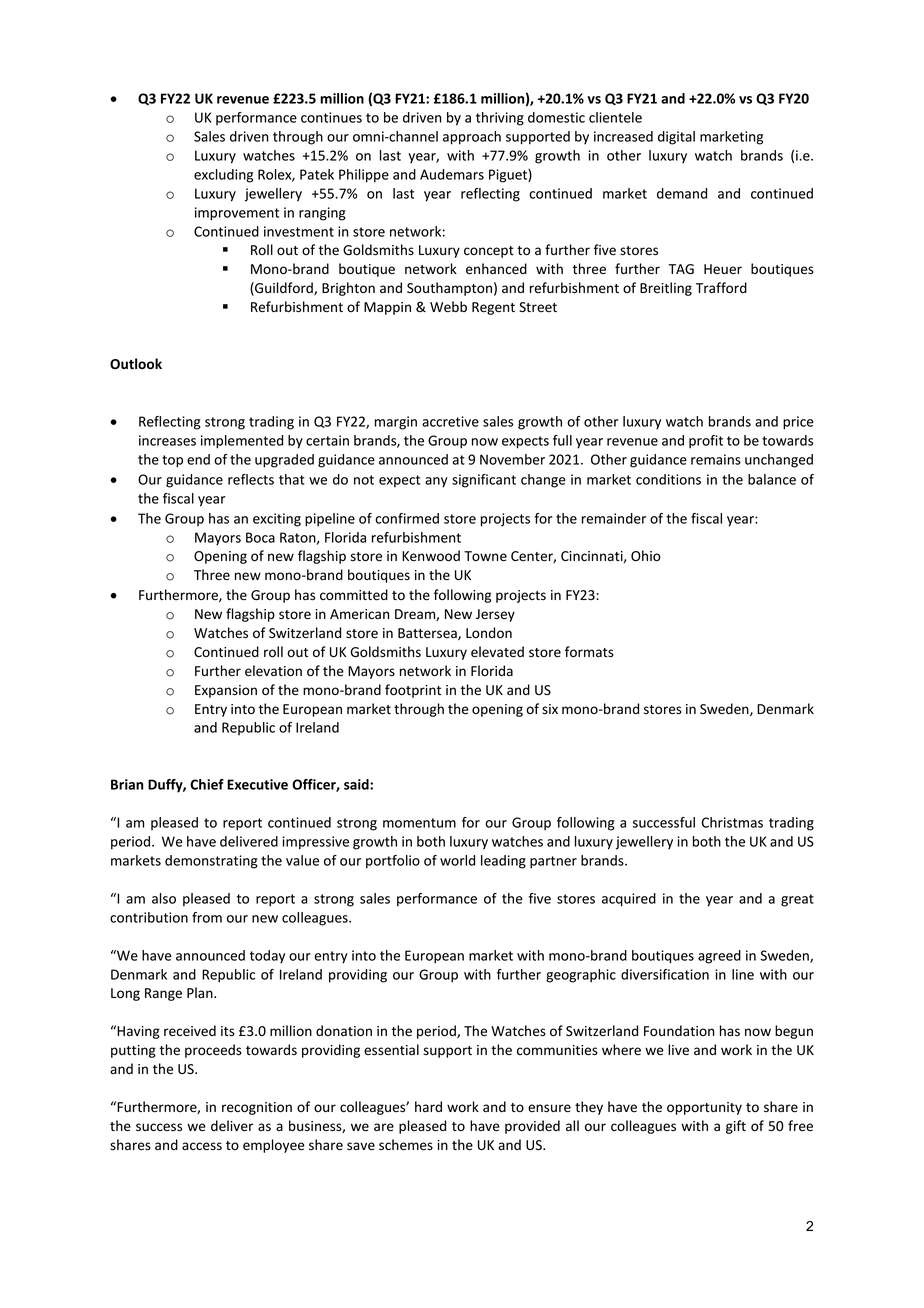  What do you see at coordinates (207, 784) in the screenshot?
I see `Chief` at bounding box center [207, 784].
